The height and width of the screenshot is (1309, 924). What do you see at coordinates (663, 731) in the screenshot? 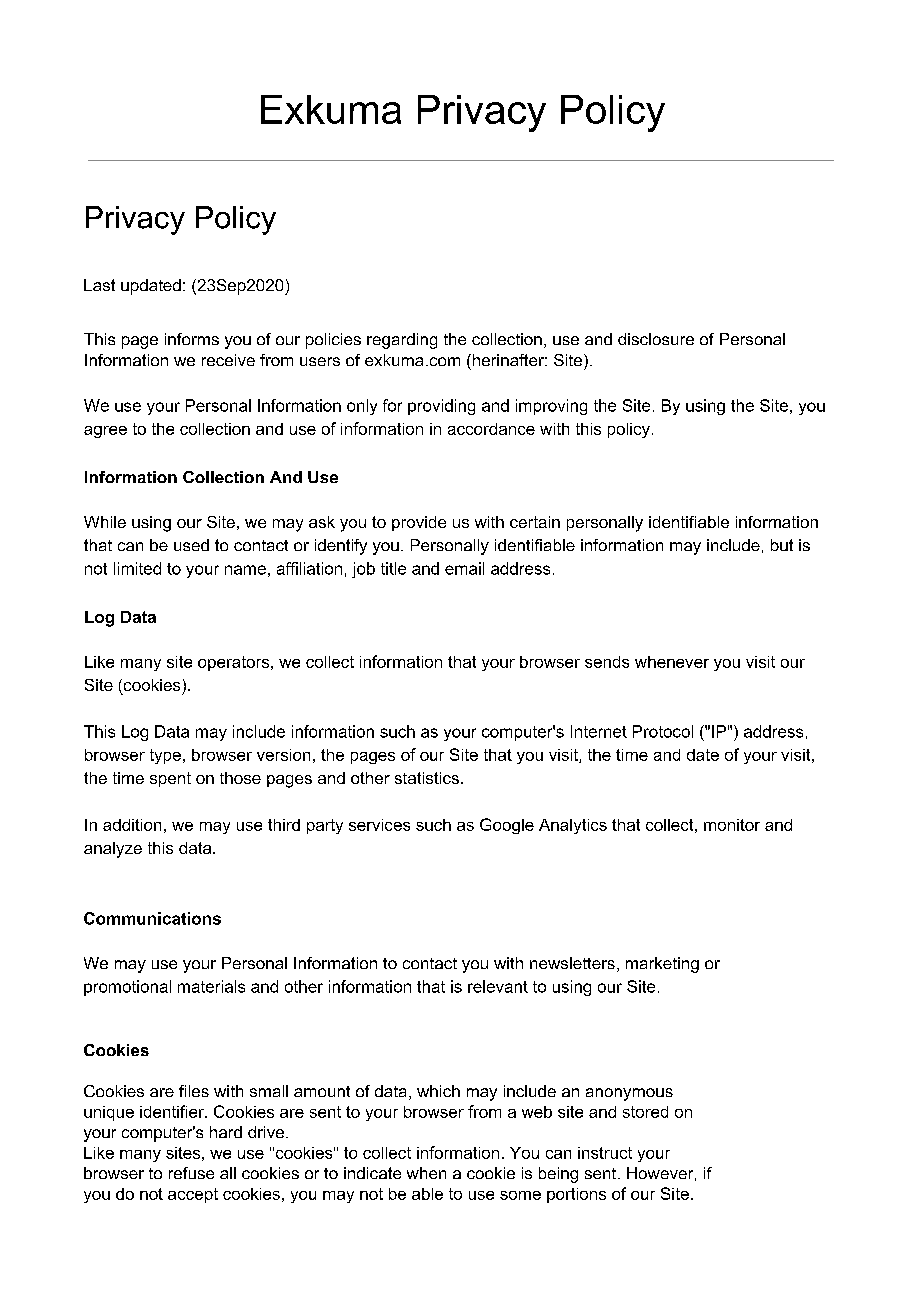
I see `Protocol` at bounding box center [663, 731].
